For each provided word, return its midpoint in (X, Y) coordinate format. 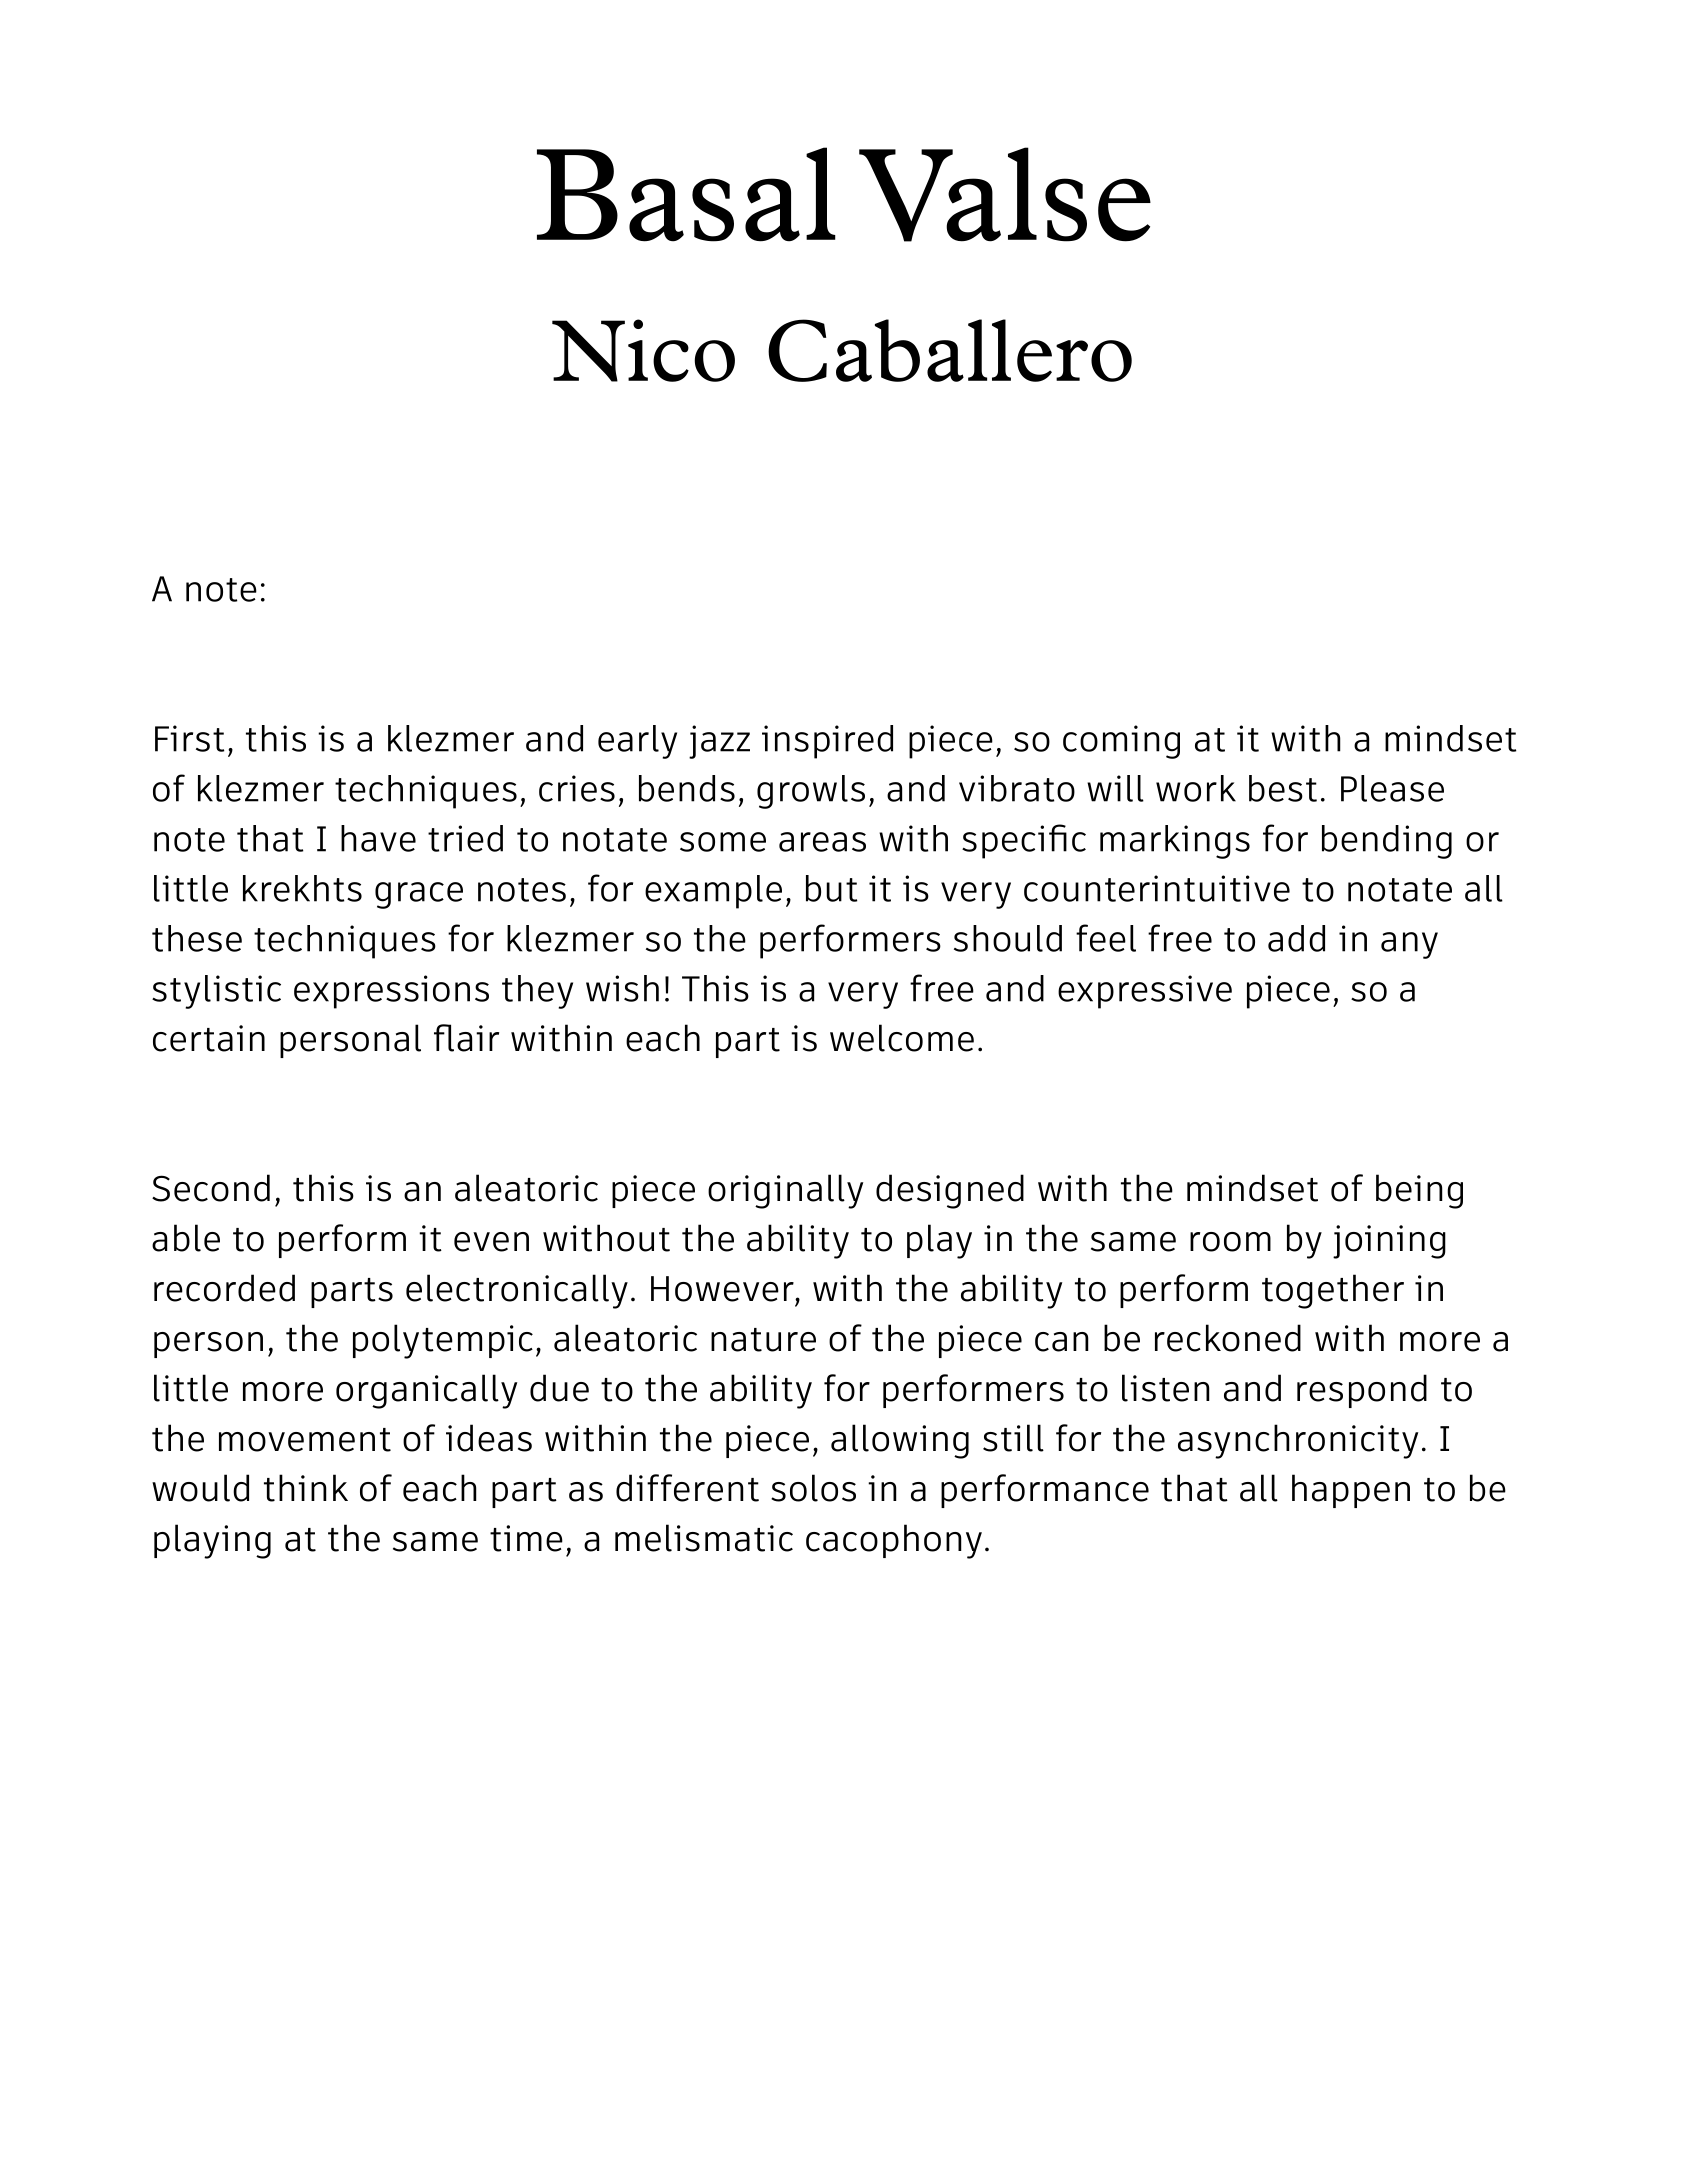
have (378, 838)
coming (1121, 742)
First (189, 738)
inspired (827, 742)
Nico (643, 350)
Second (211, 1188)
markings (1175, 842)
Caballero (950, 350)
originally (785, 1191)
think (306, 1488)
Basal (686, 194)
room (1230, 1242)
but (831, 888)
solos (813, 1488)
